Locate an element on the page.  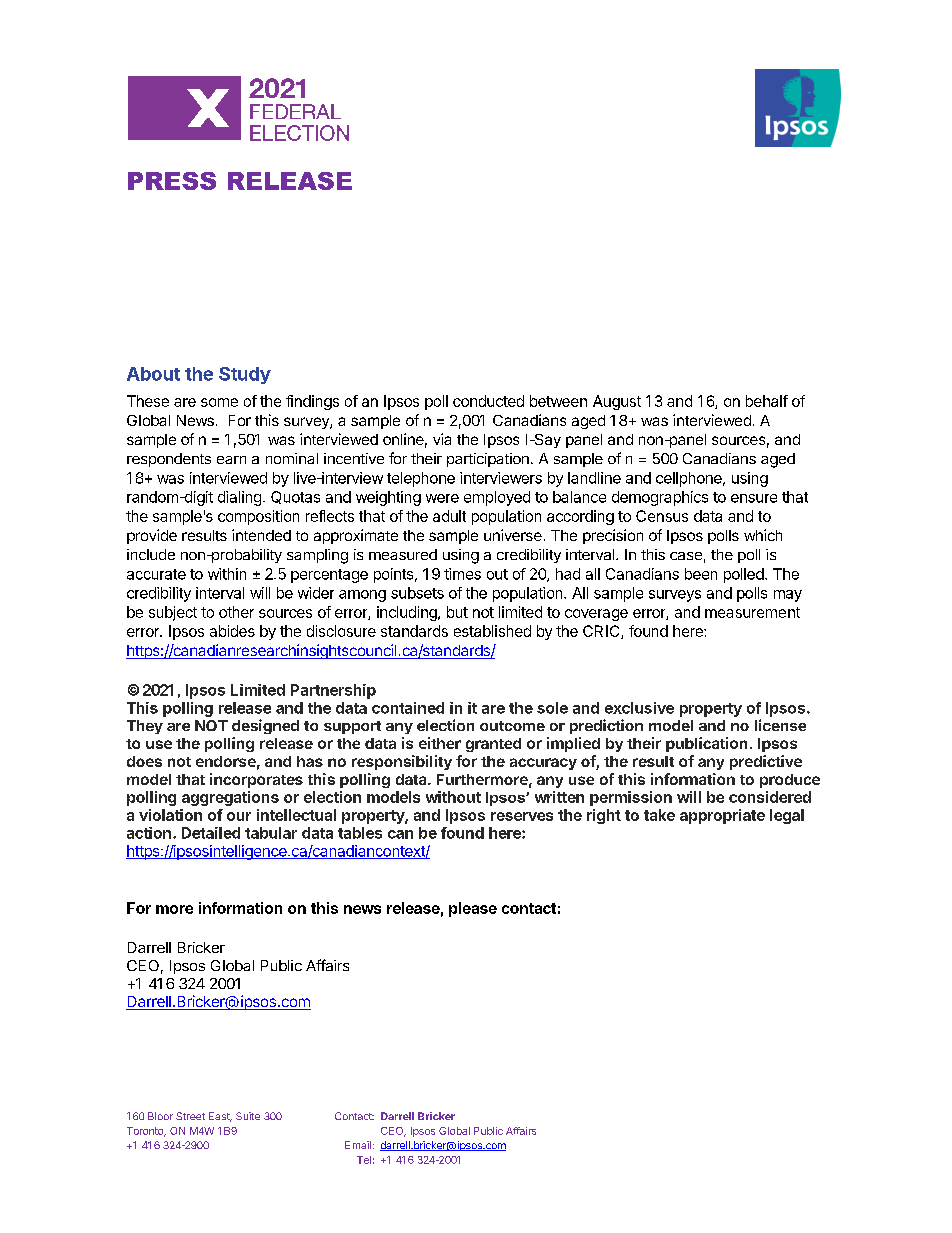
PRESS is located at coordinates (172, 181).
